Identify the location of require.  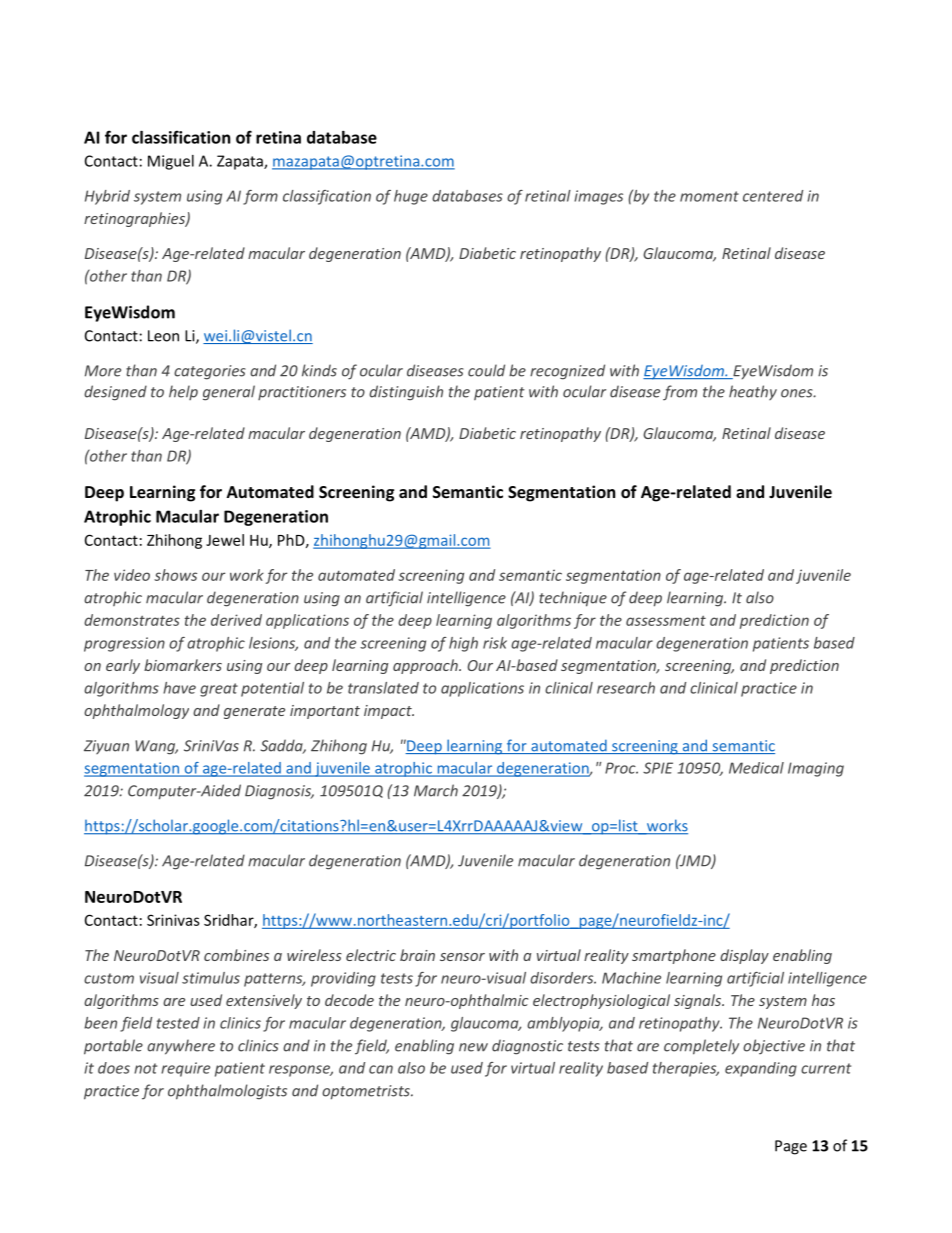
(185, 1069).
